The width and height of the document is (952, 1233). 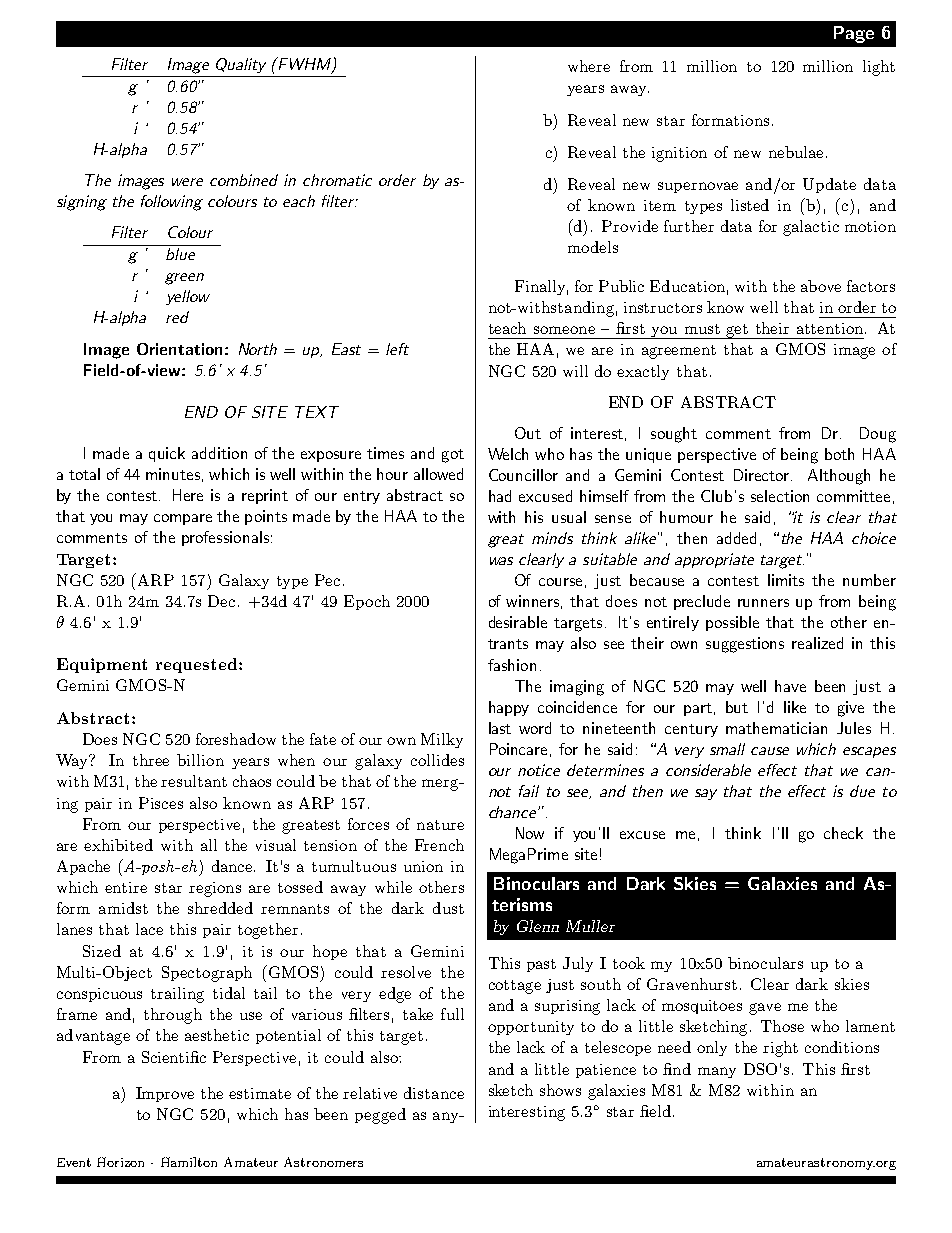 I want to click on Page, so click(x=854, y=34).
